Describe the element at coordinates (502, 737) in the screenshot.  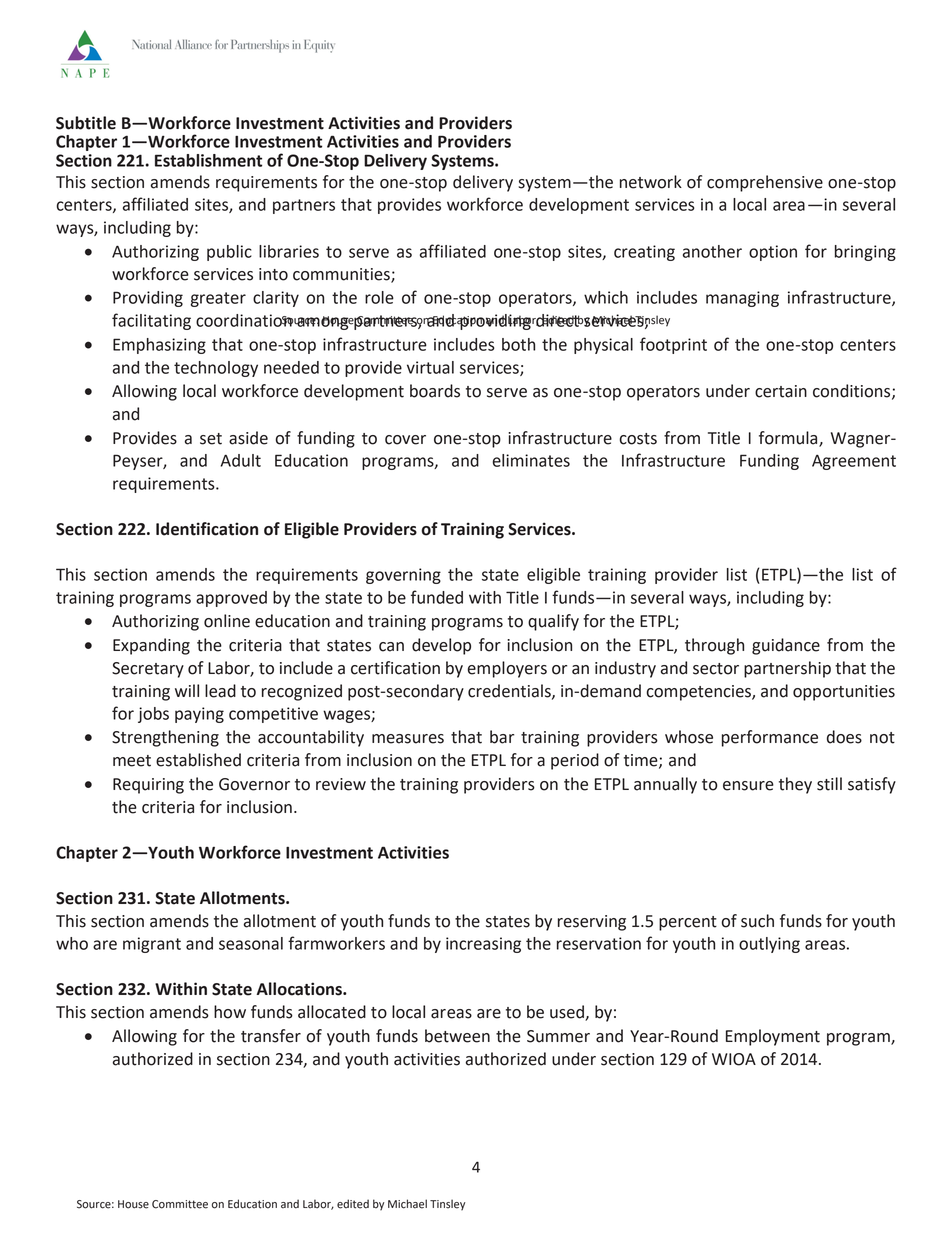
I see `bar` at that location.
